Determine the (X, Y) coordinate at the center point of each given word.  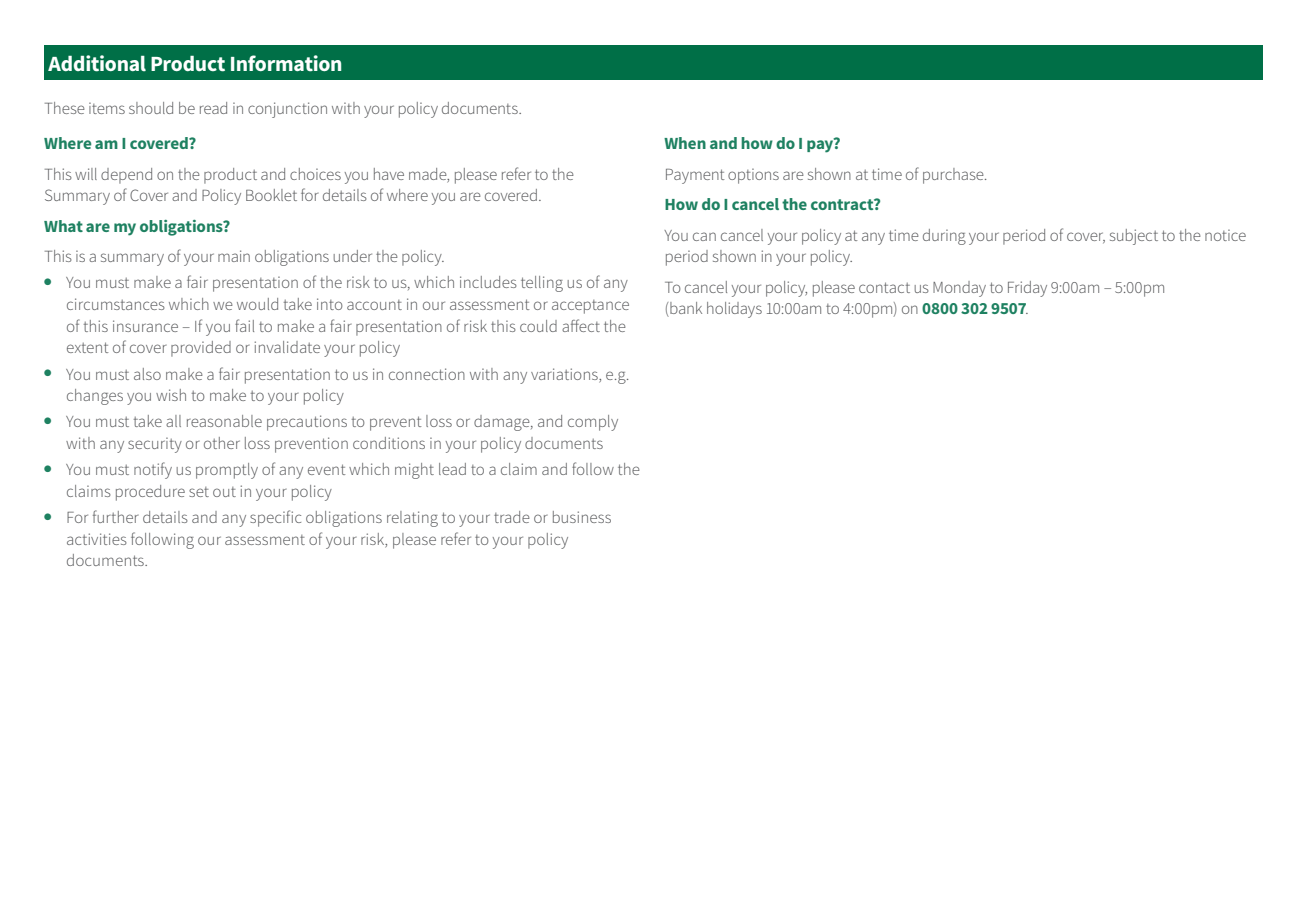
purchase (954, 176)
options (753, 176)
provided (201, 349)
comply (593, 423)
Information (286, 63)
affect (581, 325)
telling (542, 284)
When (685, 143)
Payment (695, 176)
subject (1134, 237)
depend (126, 176)
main (234, 256)
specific (275, 518)
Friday (1027, 289)
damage (503, 423)
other (222, 443)
